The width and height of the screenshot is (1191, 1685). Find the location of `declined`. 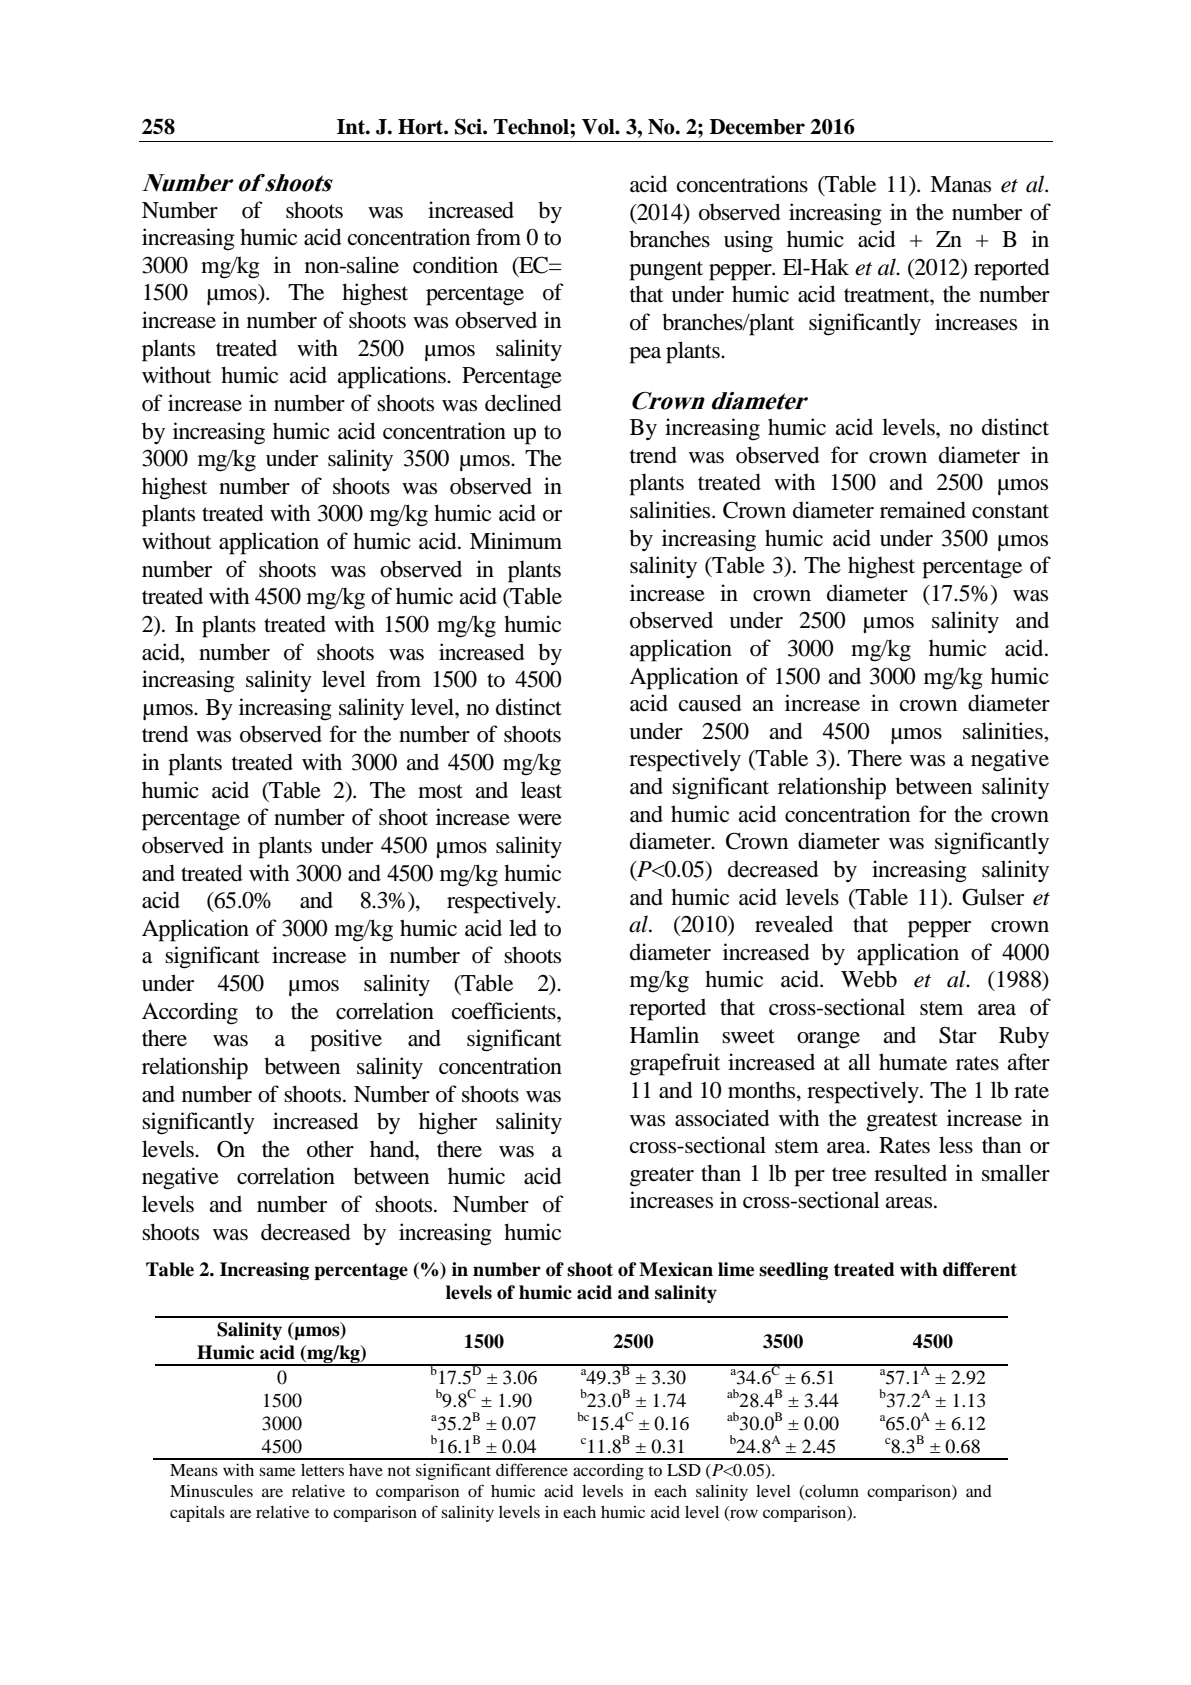

declined is located at coordinates (523, 403).
